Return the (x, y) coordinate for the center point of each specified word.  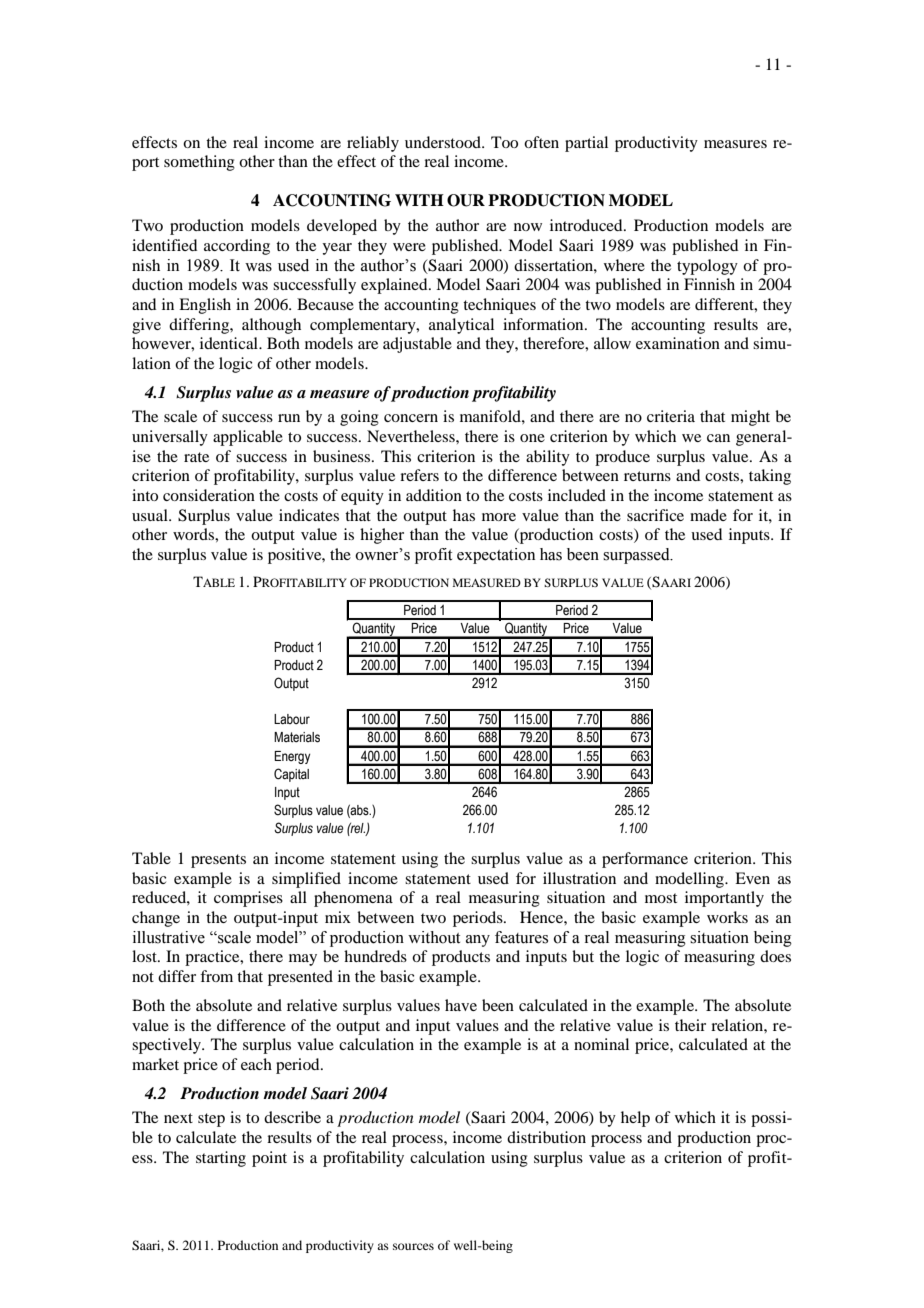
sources (413, 1246)
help (635, 1119)
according (237, 247)
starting (221, 1159)
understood (444, 142)
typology (707, 267)
